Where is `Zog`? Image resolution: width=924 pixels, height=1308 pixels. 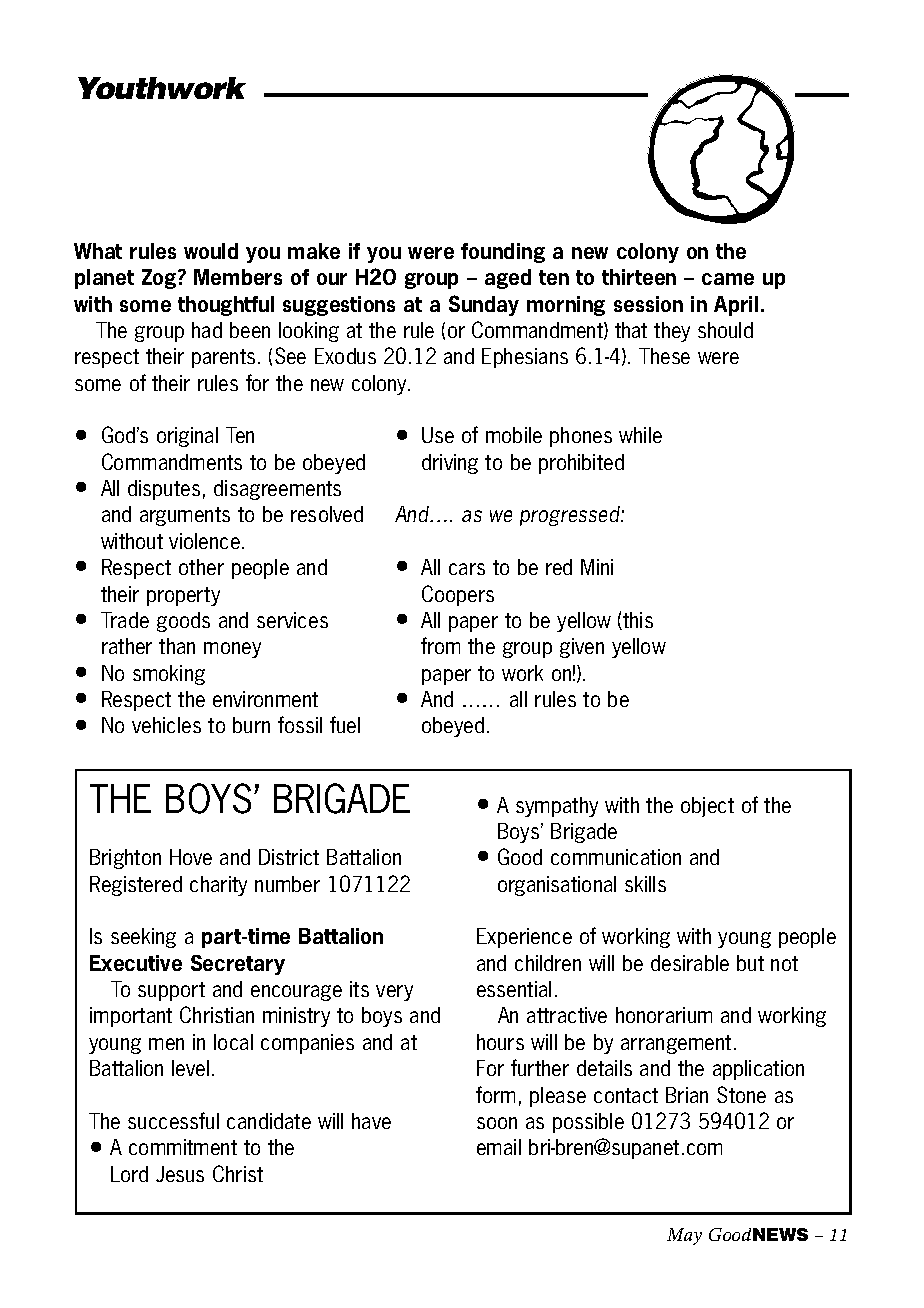 Zog is located at coordinates (160, 279).
